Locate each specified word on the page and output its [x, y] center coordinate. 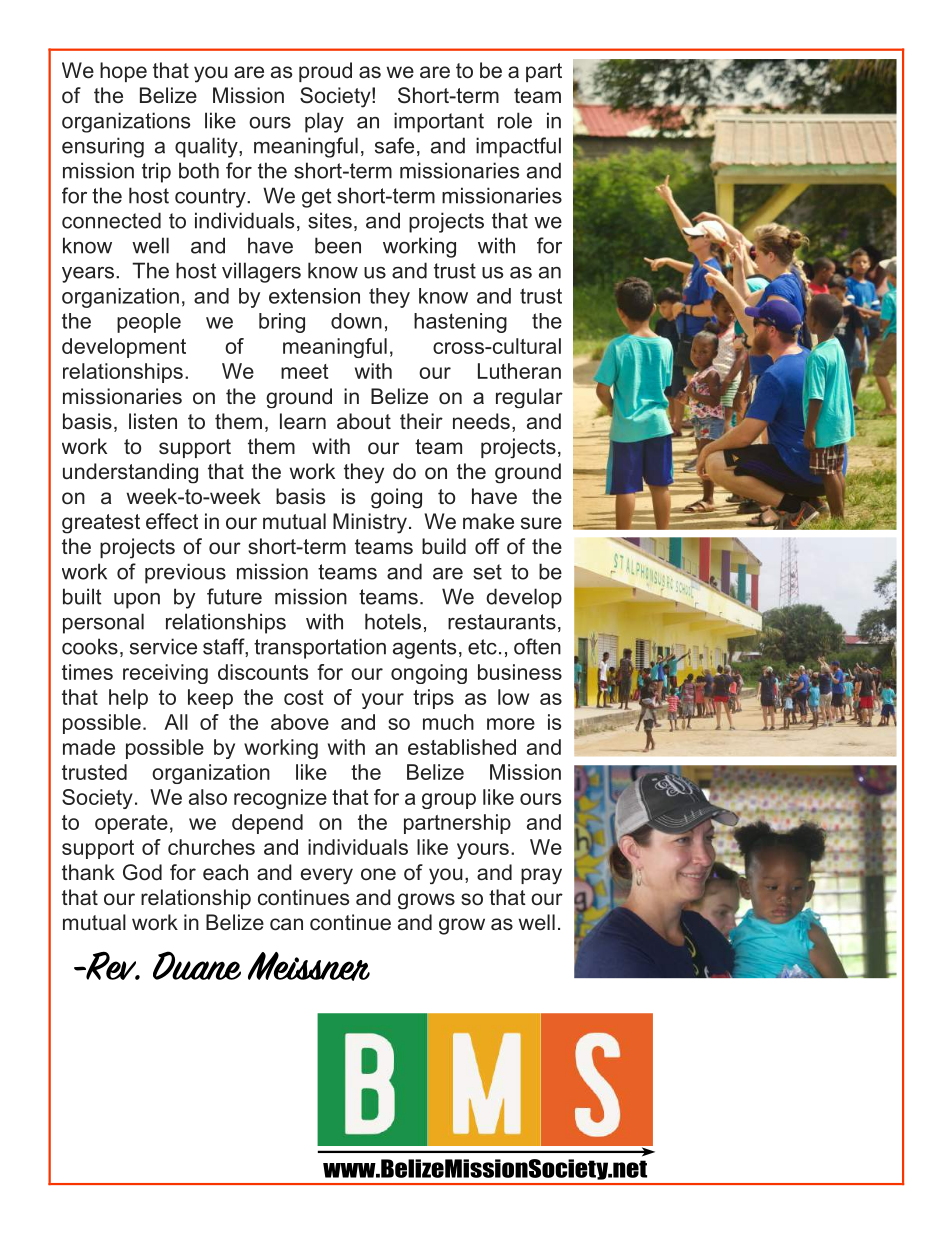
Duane [197, 965]
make [488, 521]
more [511, 724]
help [128, 699]
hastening [460, 323]
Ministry [370, 523]
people [149, 323]
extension [314, 296]
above [300, 722]
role [515, 120]
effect [172, 521]
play [324, 122]
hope [123, 72]
